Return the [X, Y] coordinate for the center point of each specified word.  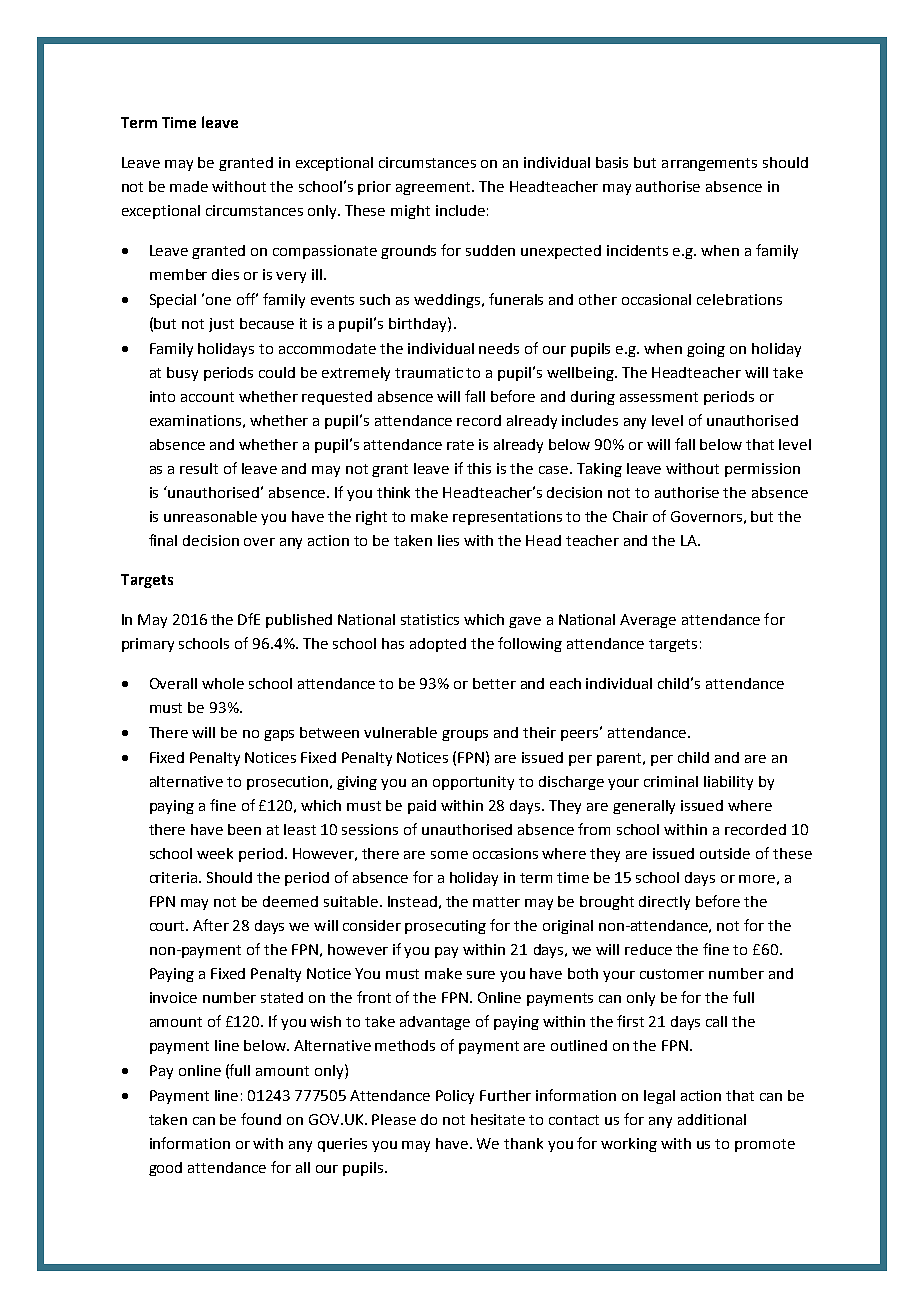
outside [725, 853]
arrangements [709, 164]
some [449, 855]
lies [448, 540]
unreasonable [210, 516]
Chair [630, 516]
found [261, 1119]
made [189, 186]
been [244, 829]
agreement [435, 188]
